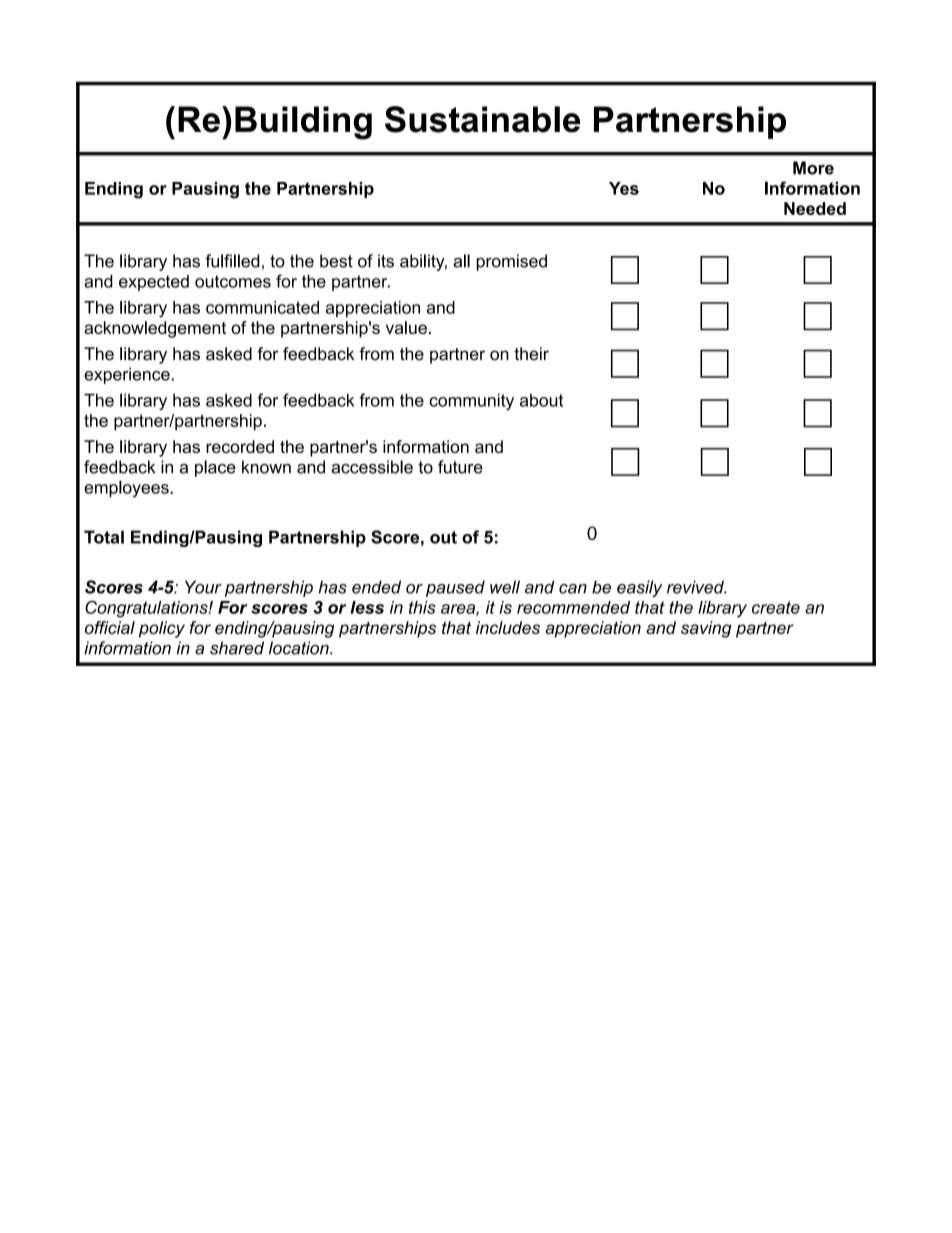  I want to click on Needed, so click(815, 208).
